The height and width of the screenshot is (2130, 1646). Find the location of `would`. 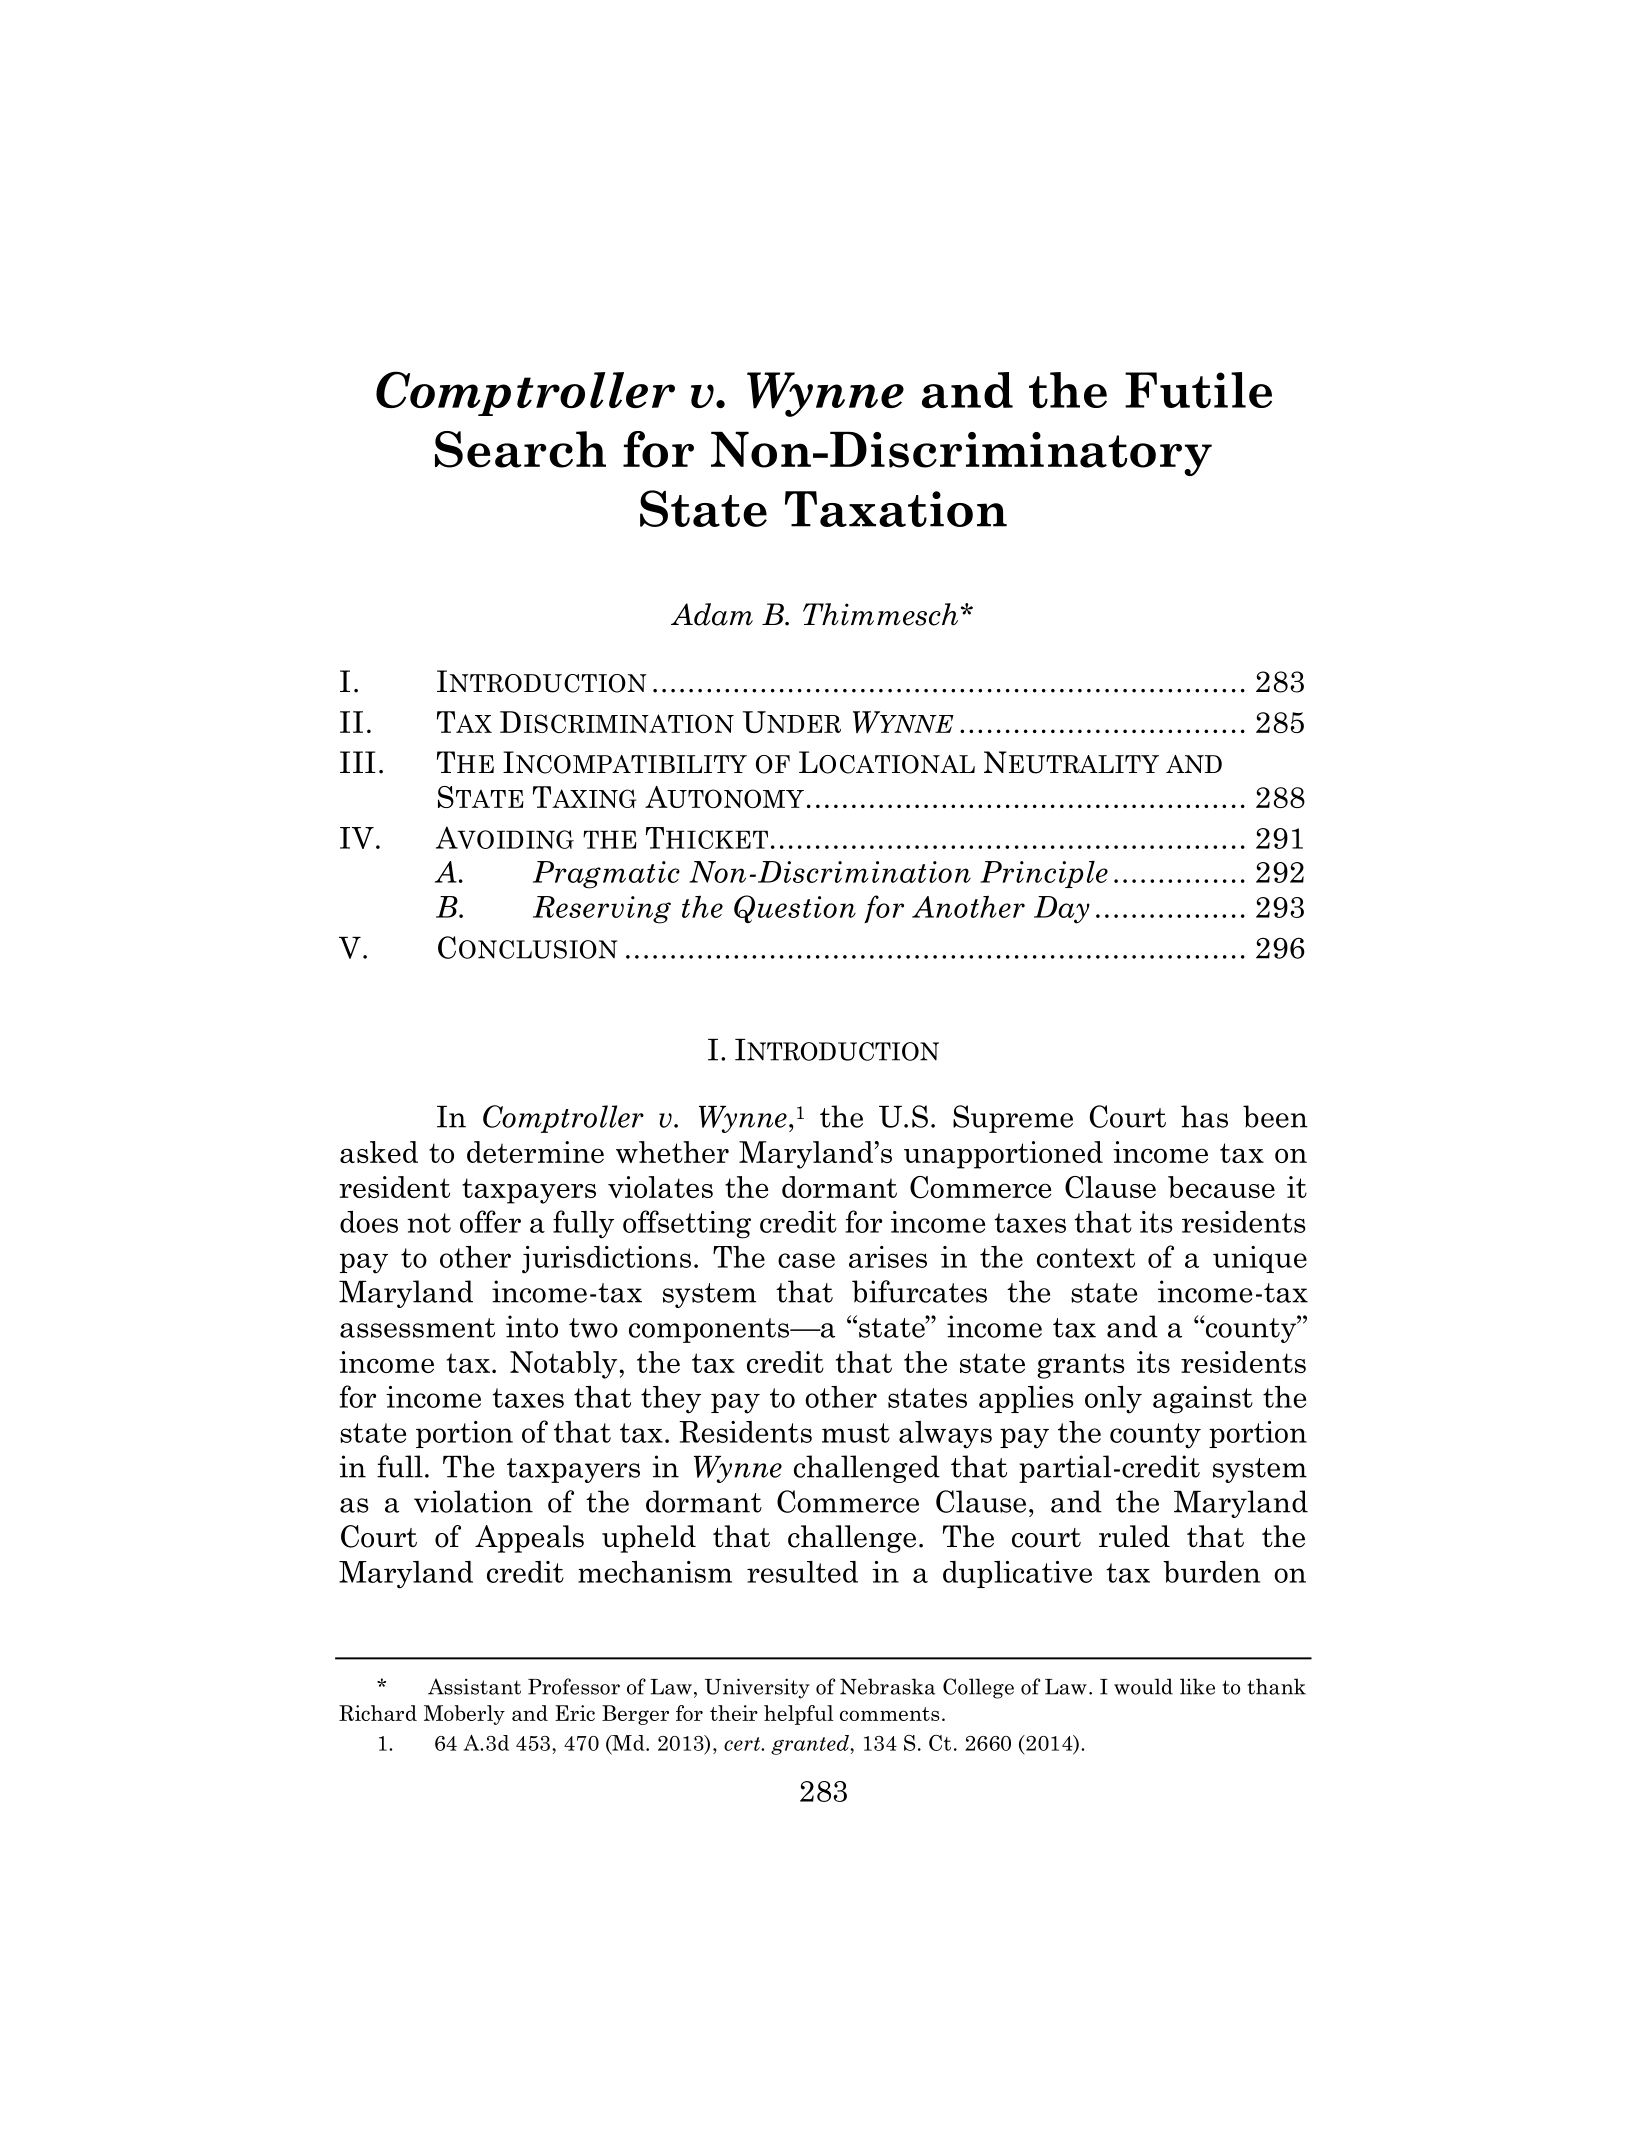

would is located at coordinates (1143, 1686).
